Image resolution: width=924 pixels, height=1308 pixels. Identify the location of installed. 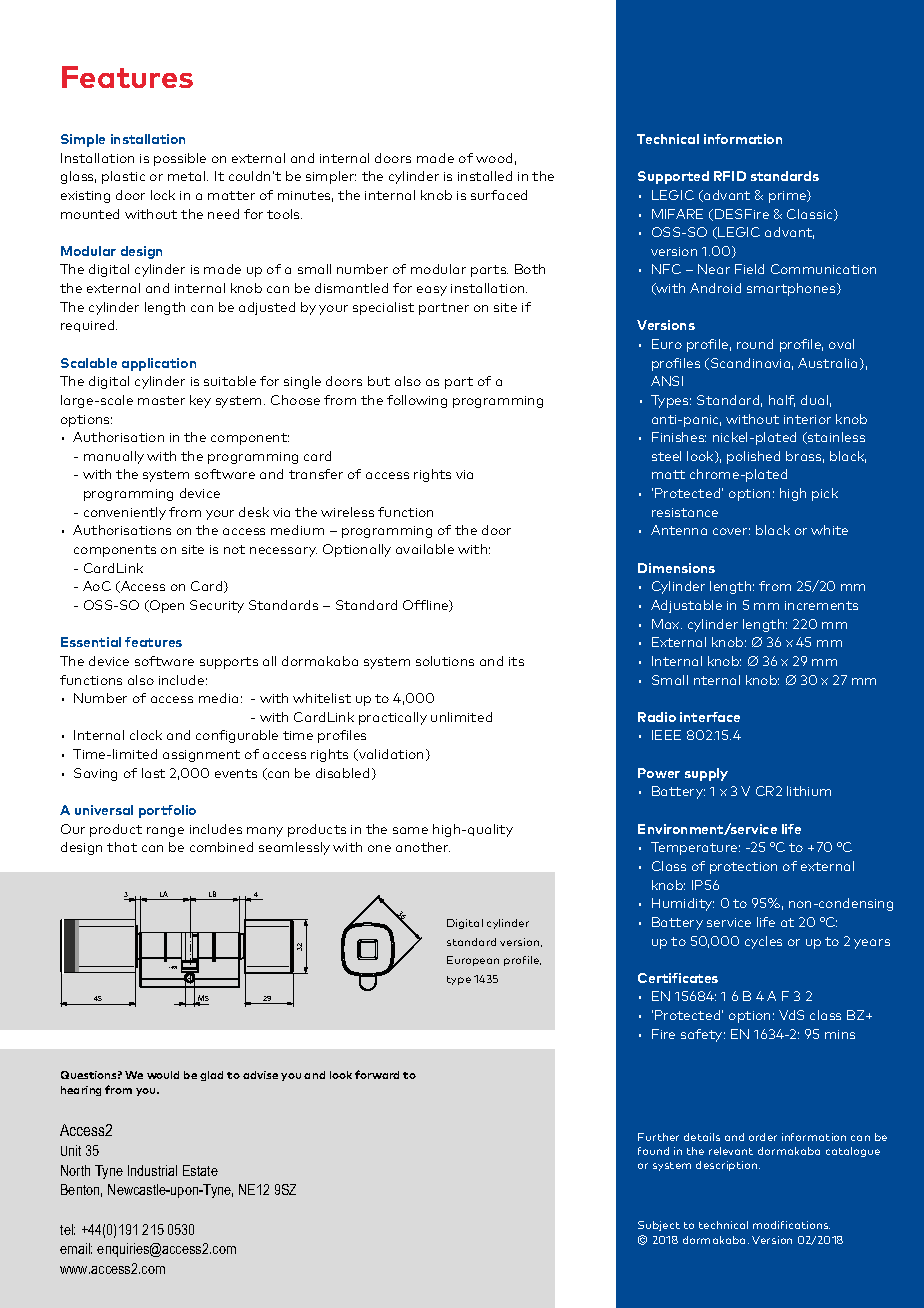
(485, 176).
